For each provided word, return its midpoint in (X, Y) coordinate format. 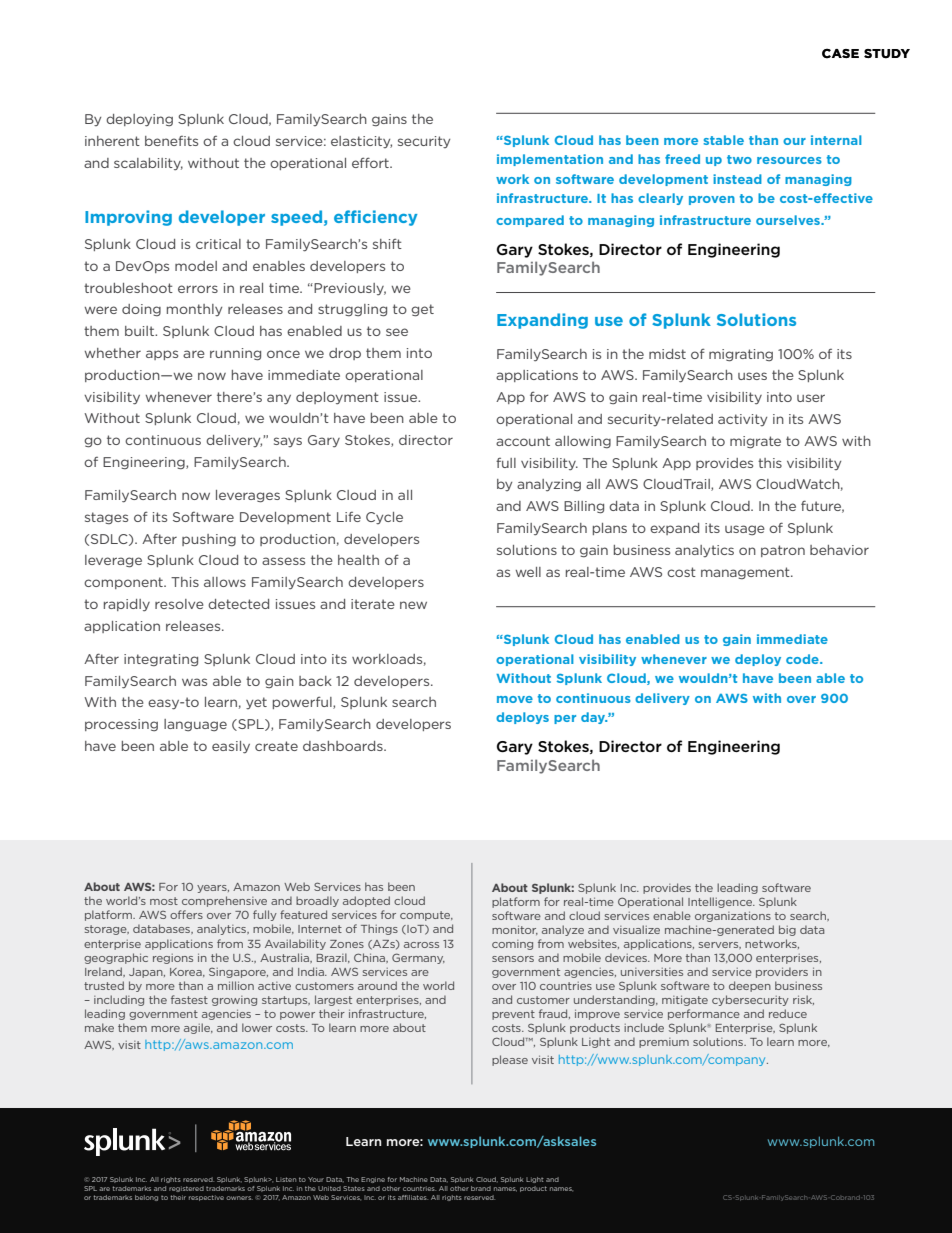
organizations (733, 916)
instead (737, 179)
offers (186, 914)
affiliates (413, 1197)
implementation (550, 160)
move (515, 699)
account (523, 441)
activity (742, 420)
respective (206, 1198)
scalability (148, 164)
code (803, 659)
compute (426, 916)
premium (664, 1043)
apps (162, 355)
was (194, 682)
